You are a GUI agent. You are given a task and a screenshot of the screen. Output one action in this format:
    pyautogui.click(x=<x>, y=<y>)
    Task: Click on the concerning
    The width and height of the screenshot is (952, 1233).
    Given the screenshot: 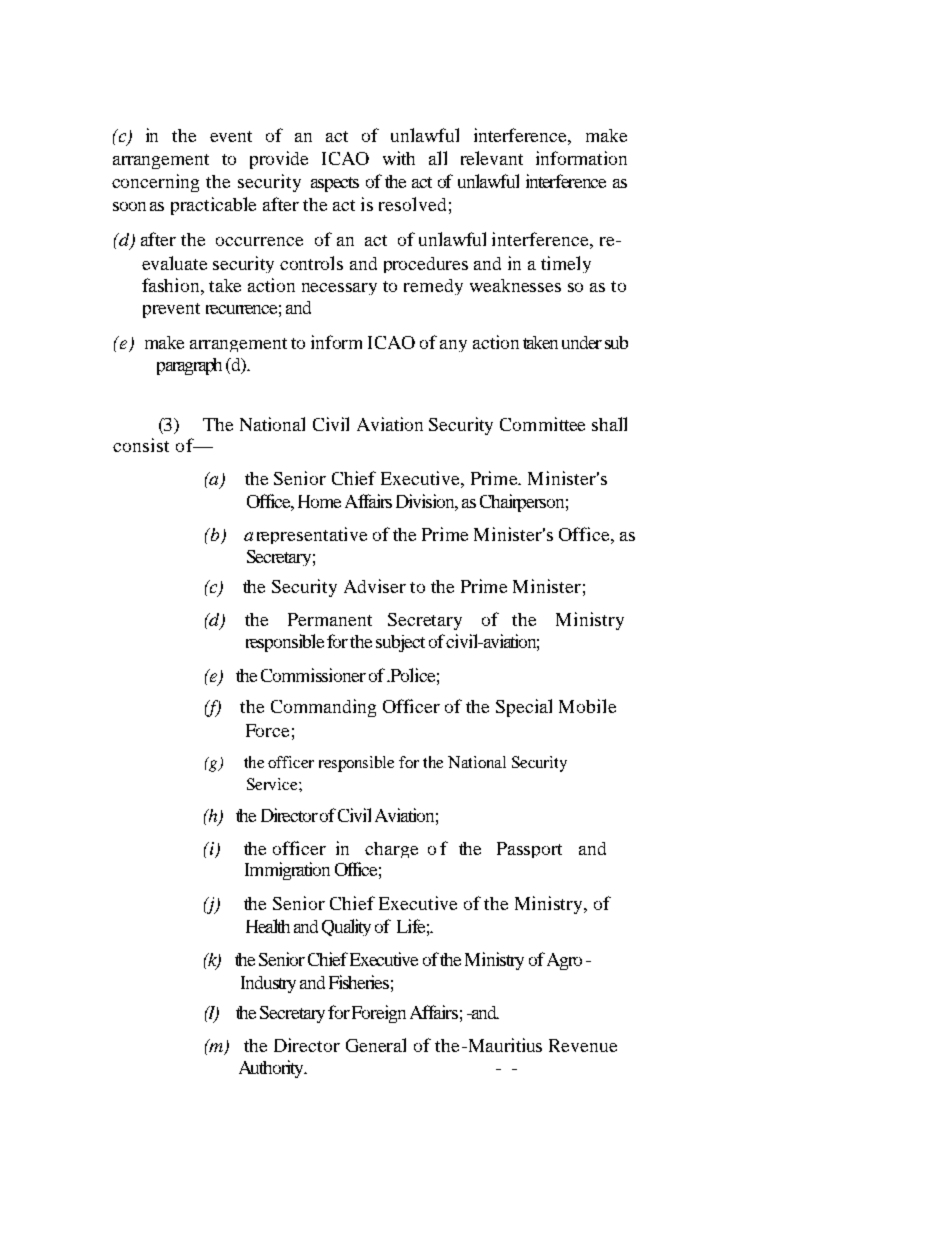 What is the action you would take?
    pyautogui.click(x=155, y=183)
